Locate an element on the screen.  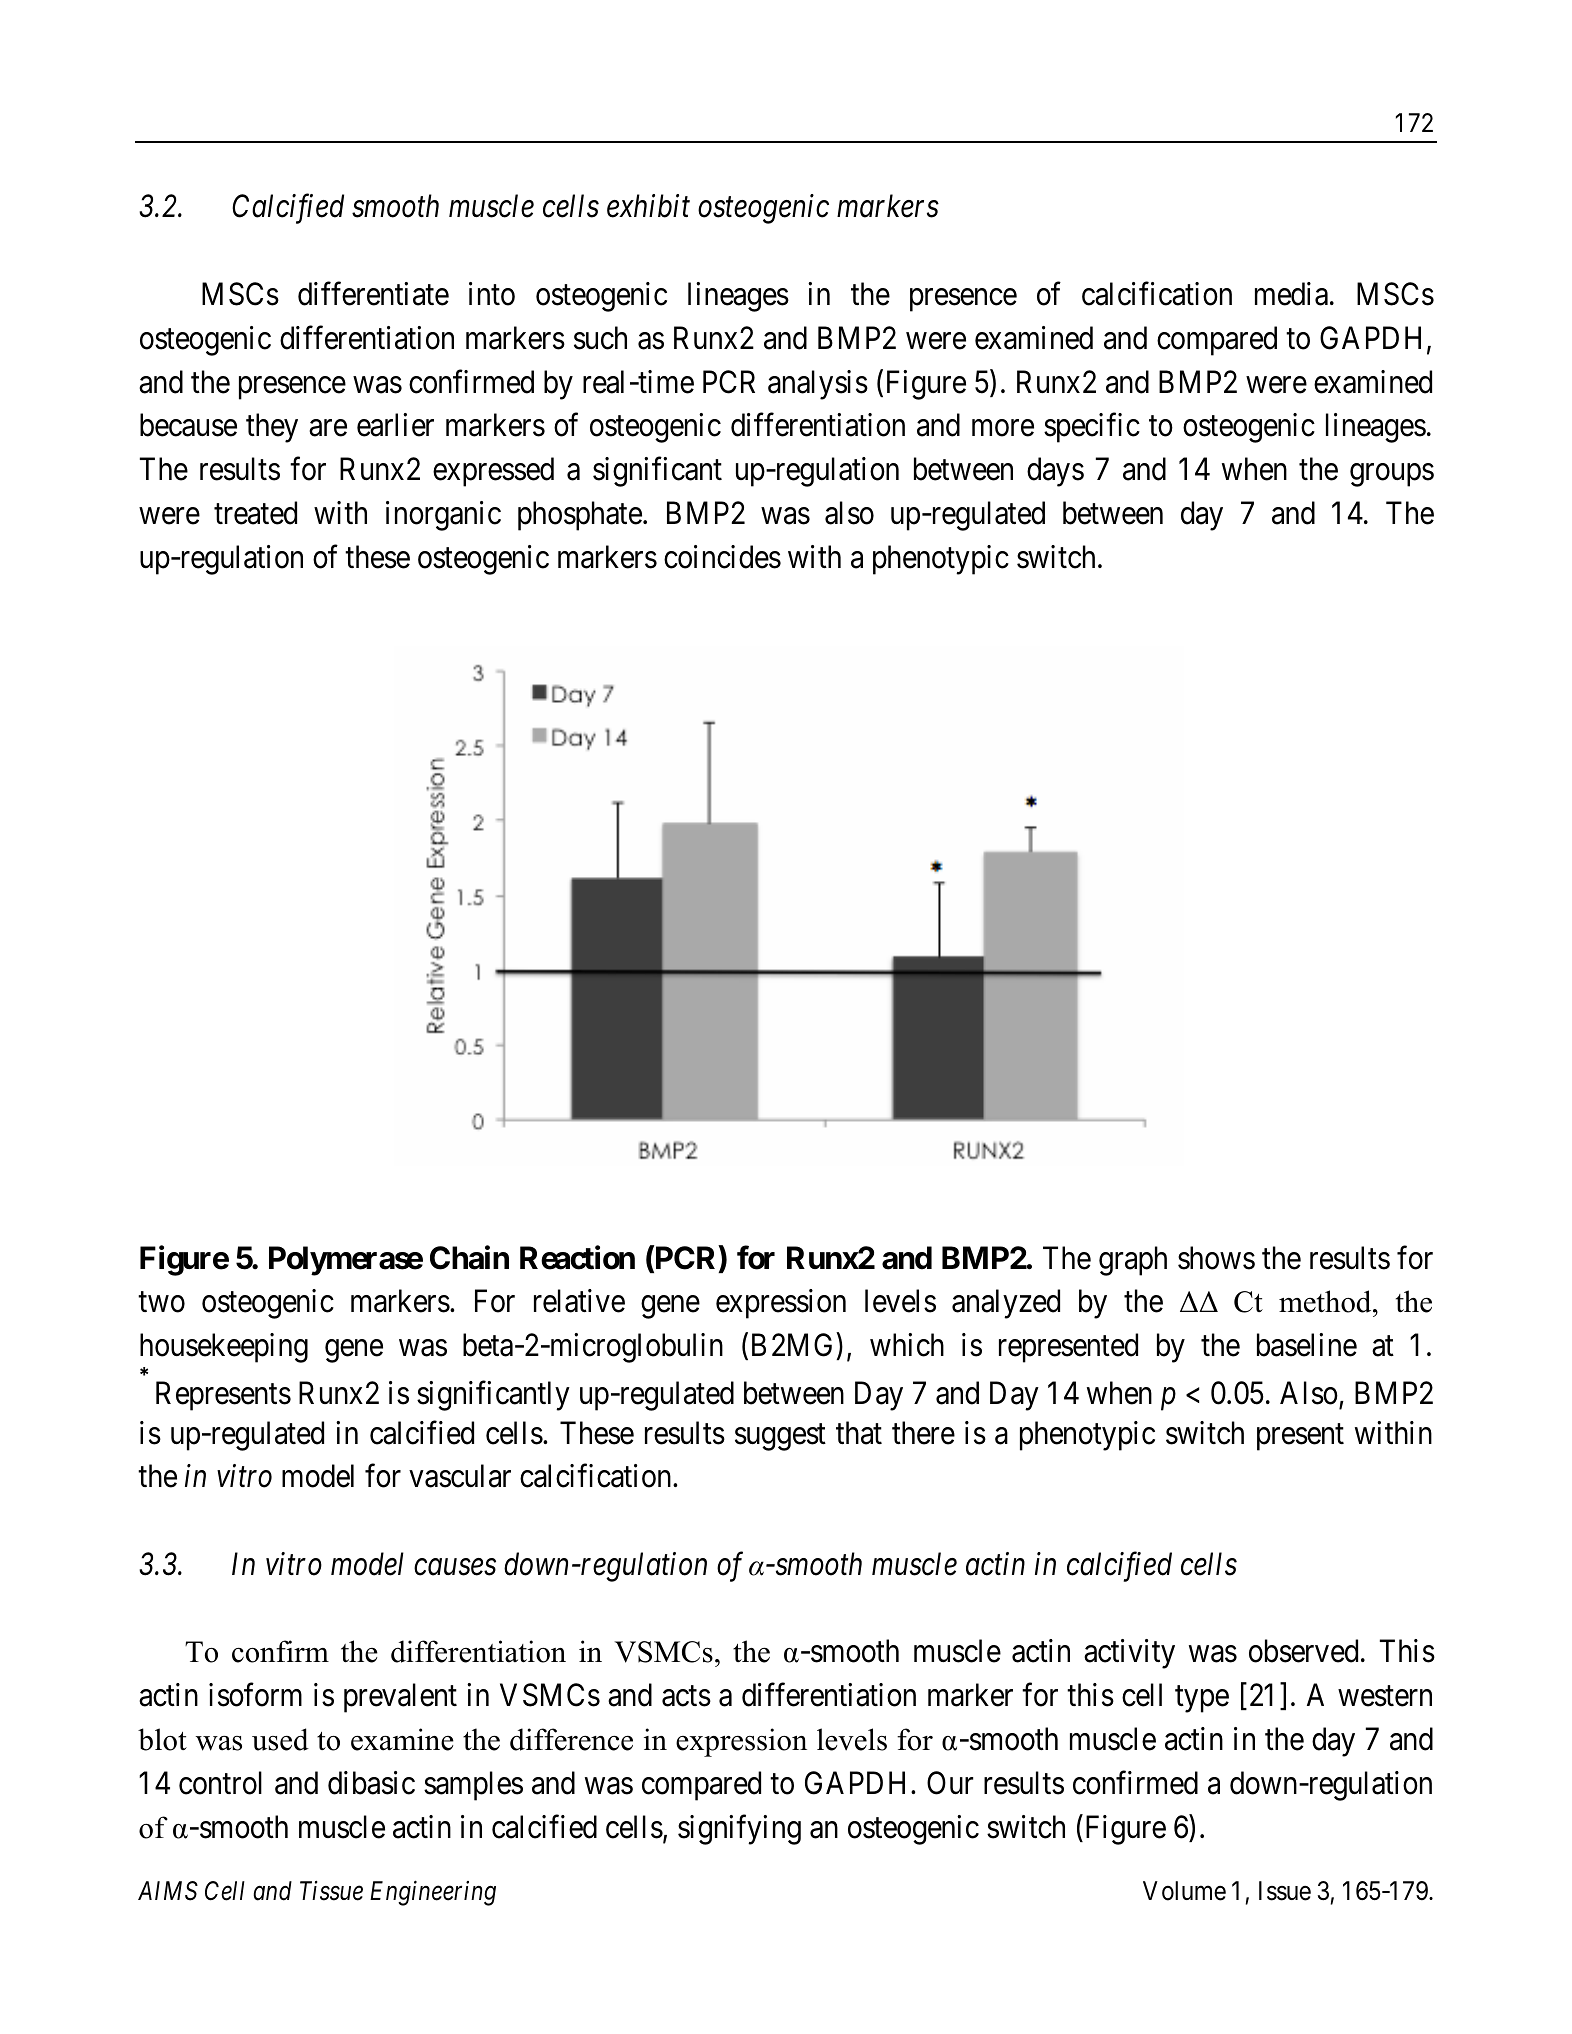
media is located at coordinates (1291, 294).
